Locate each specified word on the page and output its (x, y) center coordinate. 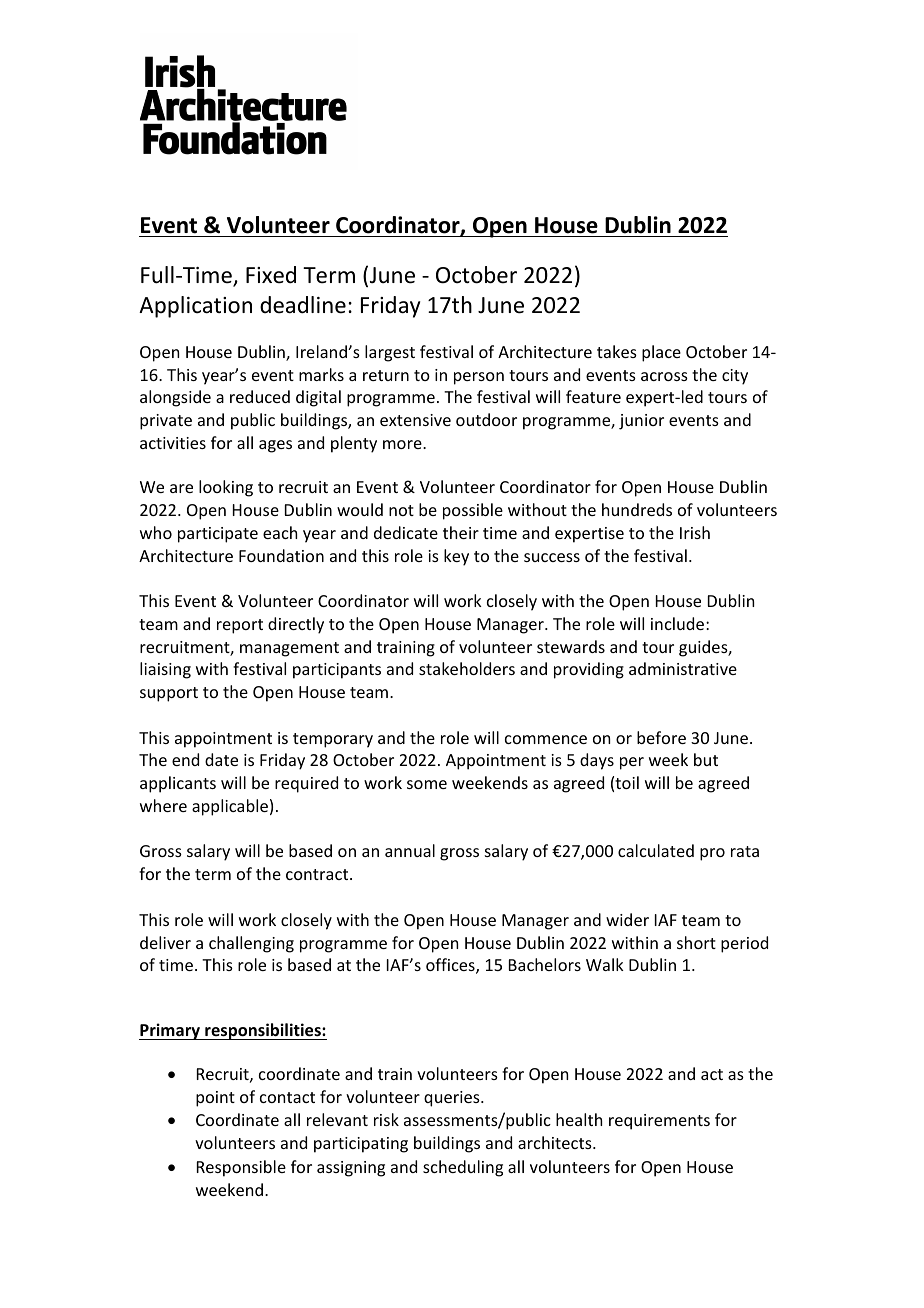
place (661, 353)
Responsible (241, 1168)
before (661, 737)
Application (195, 307)
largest (390, 353)
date (221, 759)
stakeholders (467, 668)
